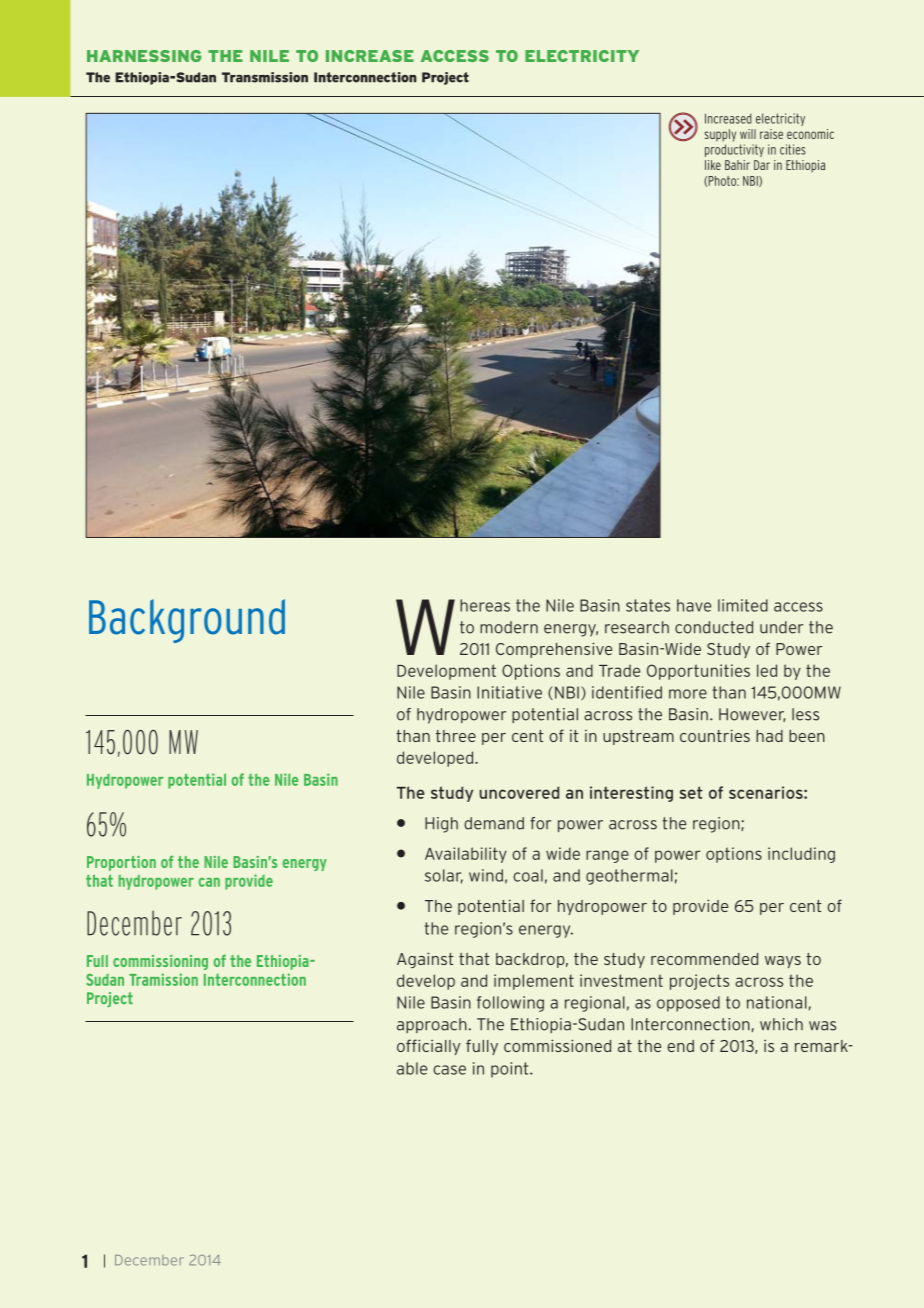 Image resolution: width=924 pixels, height=1308 pixels. What do you see at coordinates (265, 77) in the screenshot?
I see `Transmission` at bounding box center [265, 77].
